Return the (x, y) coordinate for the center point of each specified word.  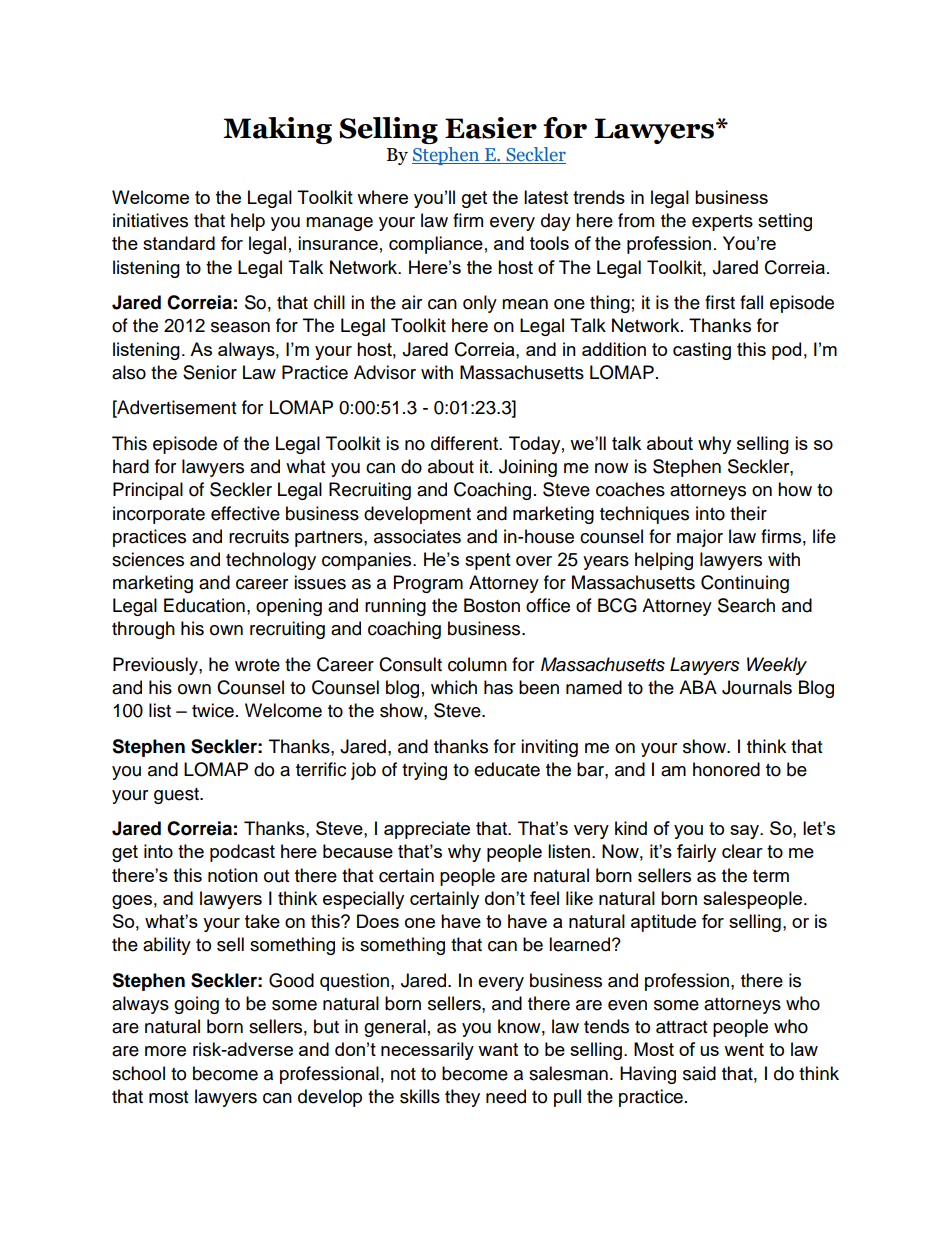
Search (746, 605)
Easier (491, 128)
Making (277, 130)
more (165, 1051)
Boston (492, 605)
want (498, 1049)
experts (722, 223)
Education (204, 605)
